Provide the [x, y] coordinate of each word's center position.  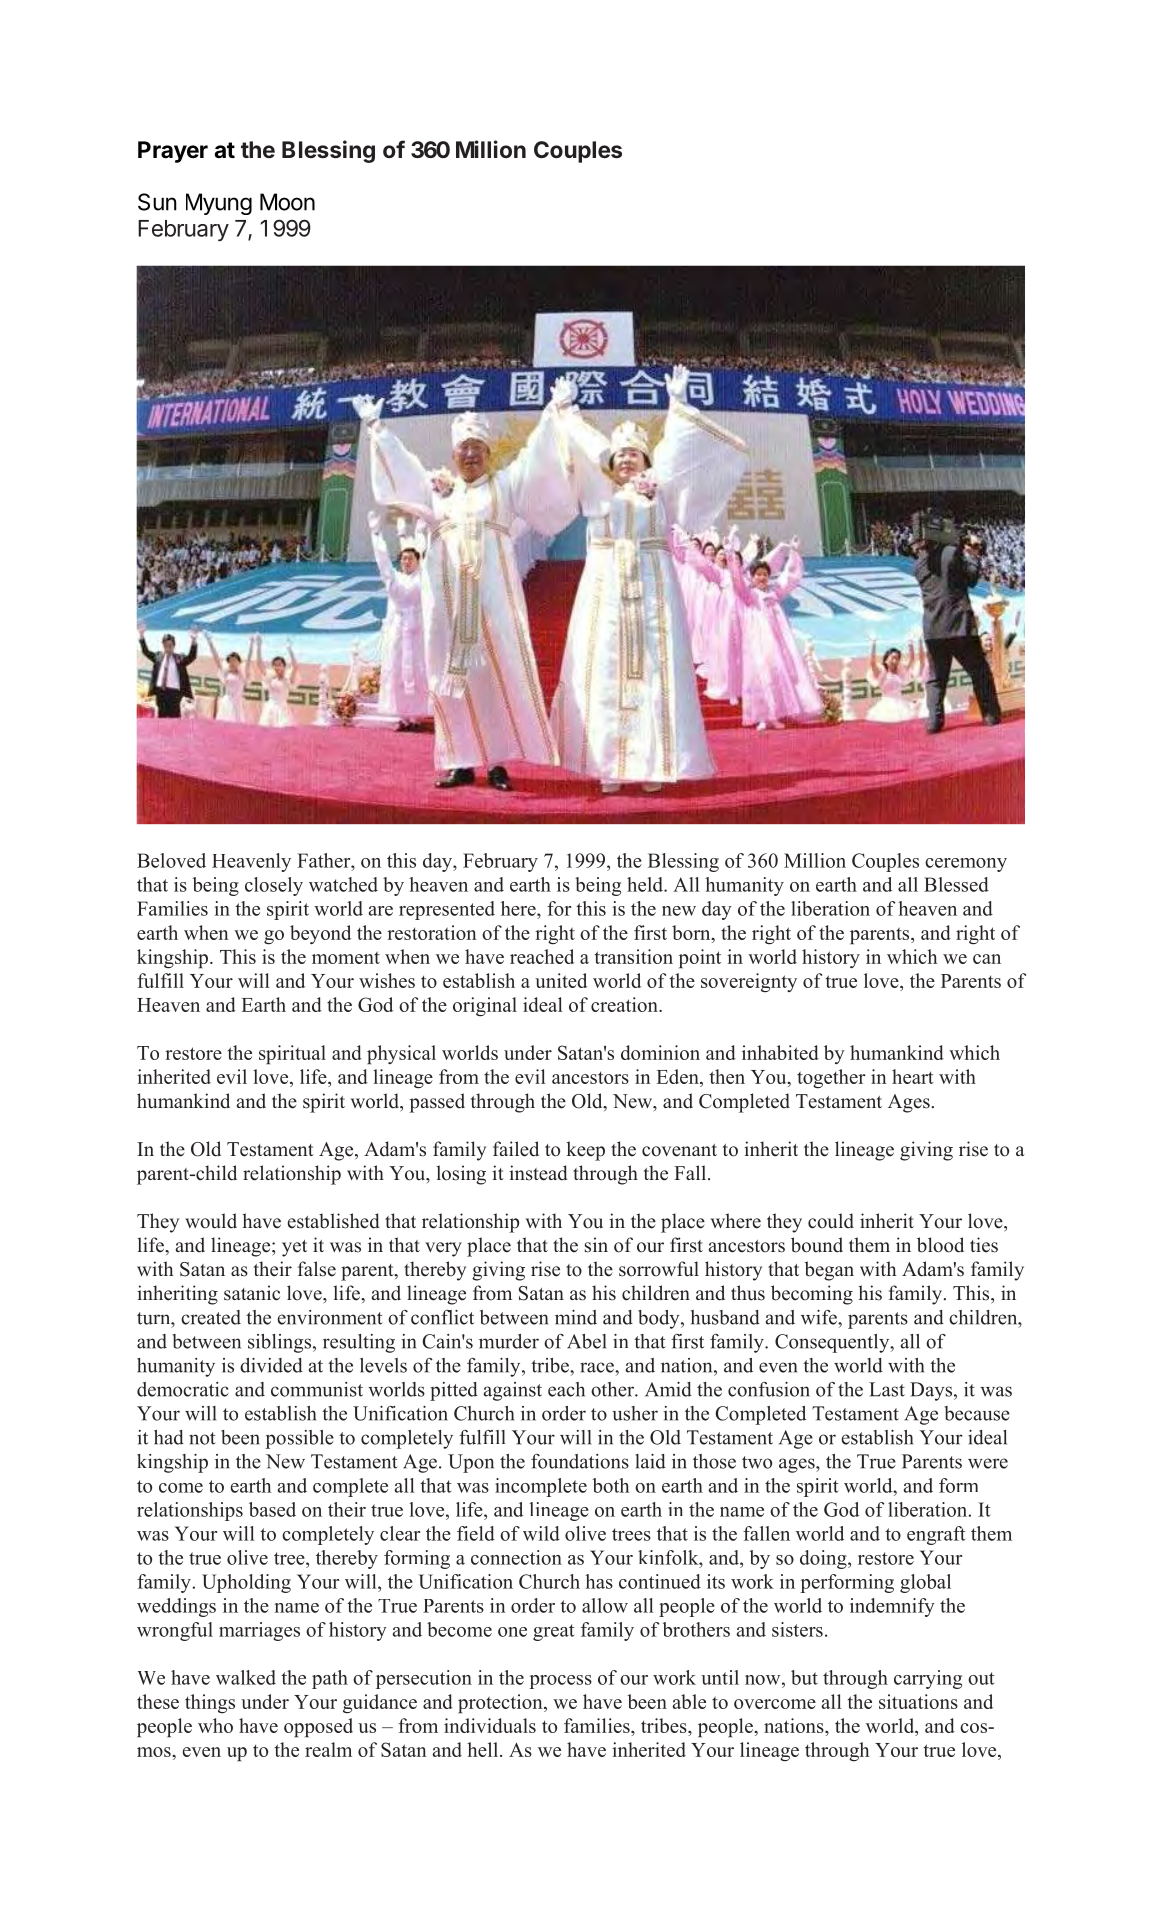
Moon [287, 202]
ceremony [966, 865]
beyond [320, 934]
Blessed [956, 884]
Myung [219, 204]
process [560, 1682]
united [561, 980]
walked [246, 1677]
